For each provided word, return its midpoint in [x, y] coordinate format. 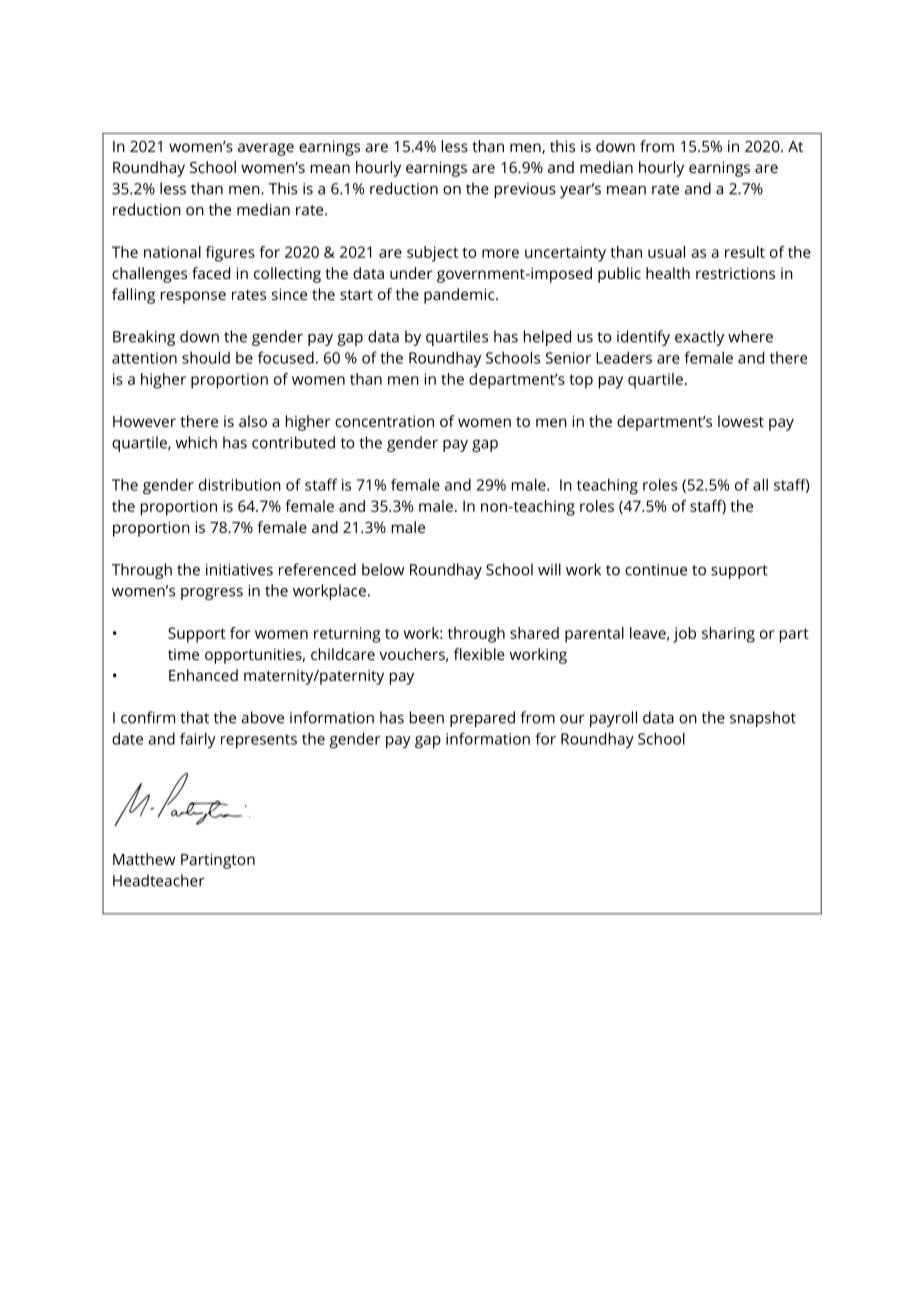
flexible [479, 654]
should [206, 357]
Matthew [144, 859]
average [266, 149]
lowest [741, 421]
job [684, 635]
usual [666, 252]
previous [525, 190]
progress [212, 594]
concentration [384, 421]
